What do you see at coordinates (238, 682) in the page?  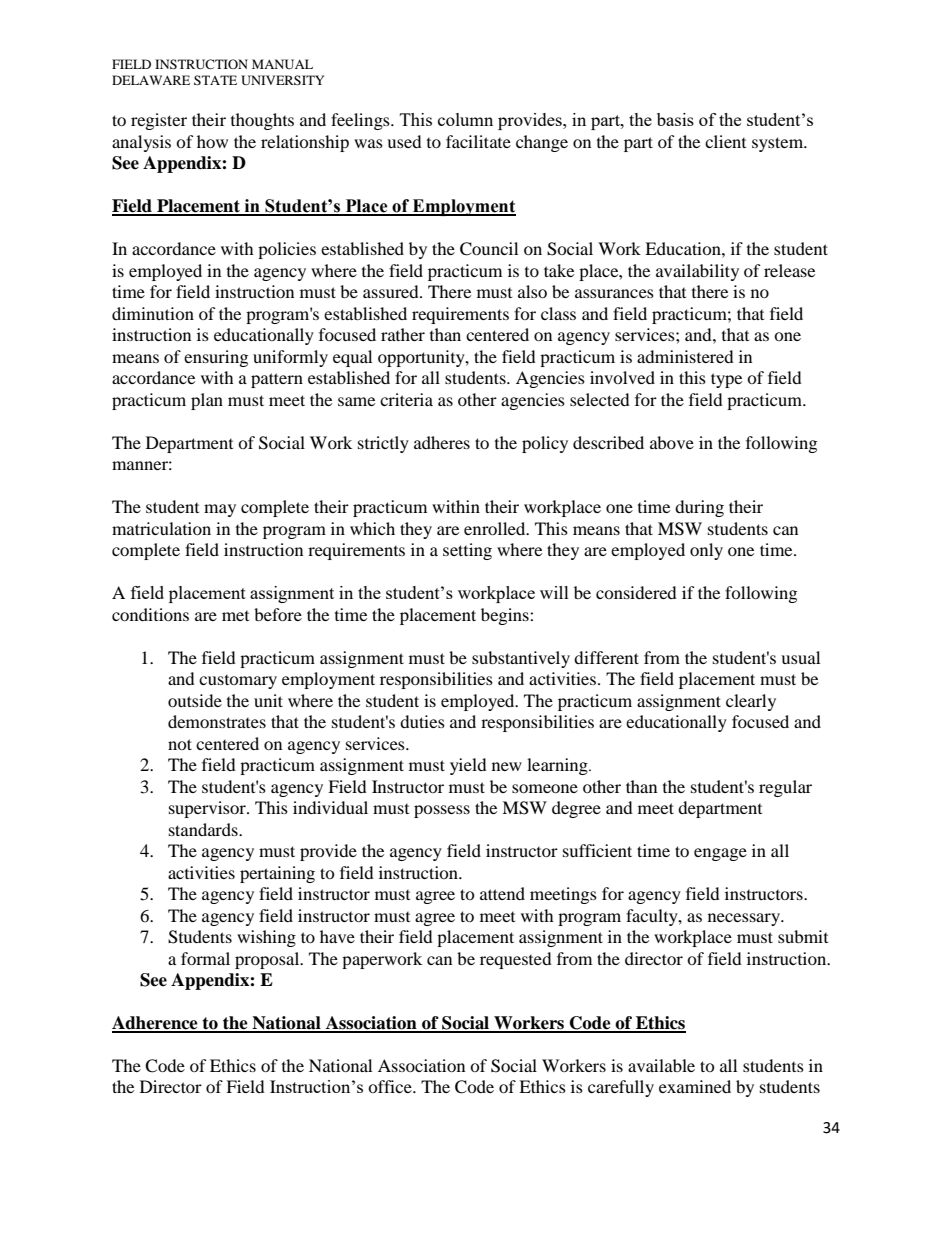 I see `customary` at bounding box center [238, 682].
